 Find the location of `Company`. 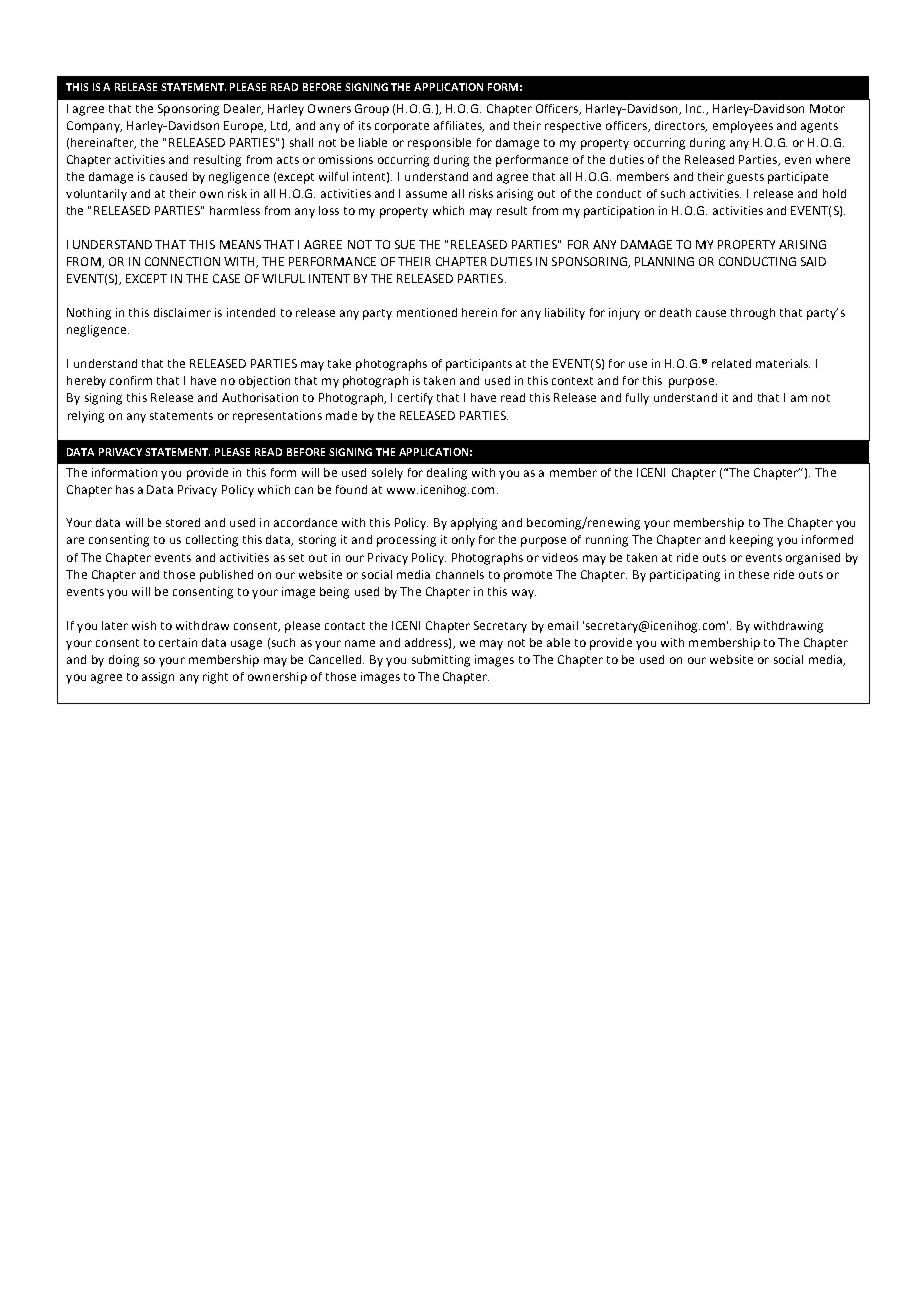

Company is located at coordinates (94, 127).
